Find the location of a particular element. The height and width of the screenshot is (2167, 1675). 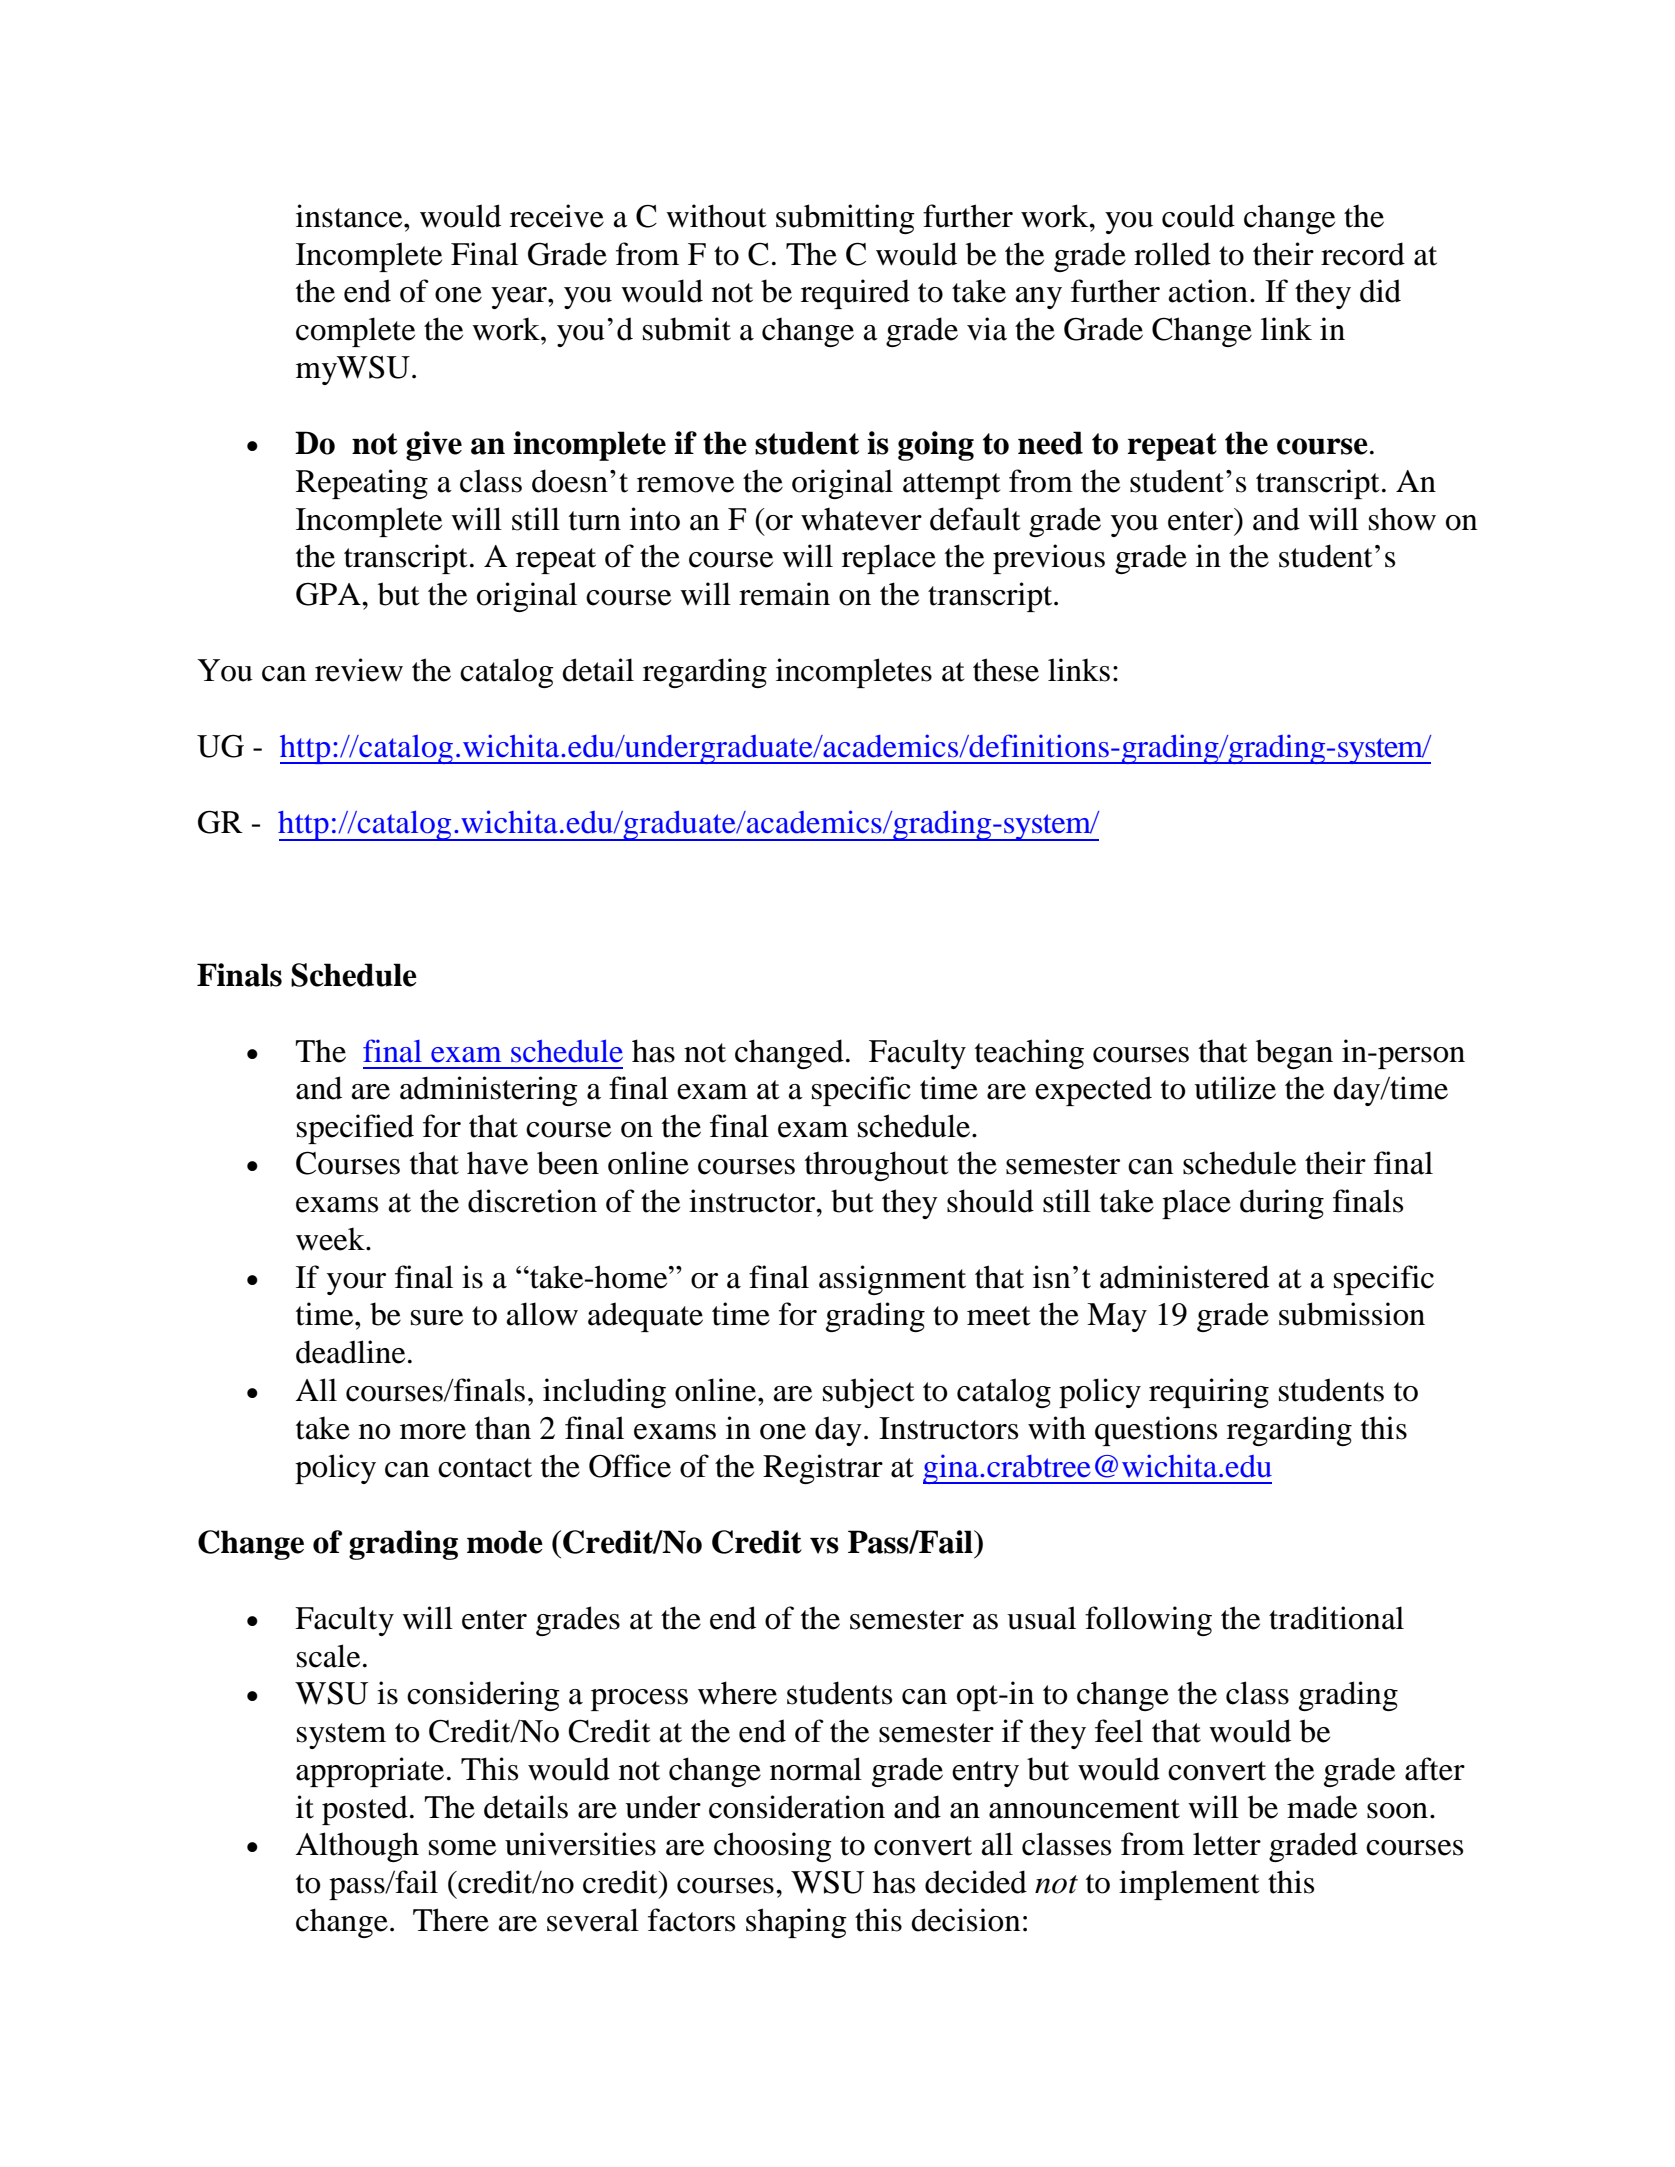

administering is located at coordinates (489, 1091).
